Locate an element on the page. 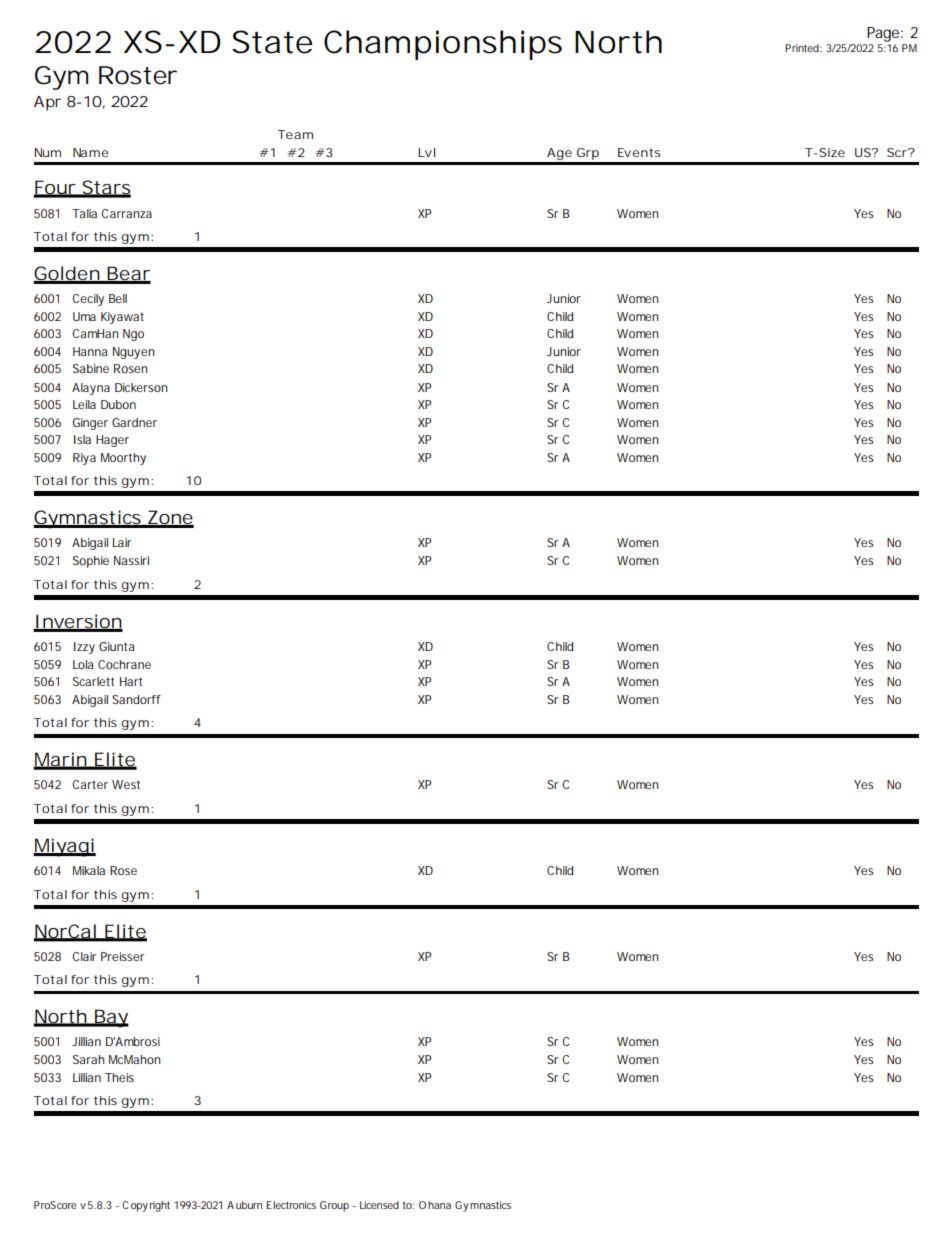  Electronics is located at coordinates (291, 1205).
